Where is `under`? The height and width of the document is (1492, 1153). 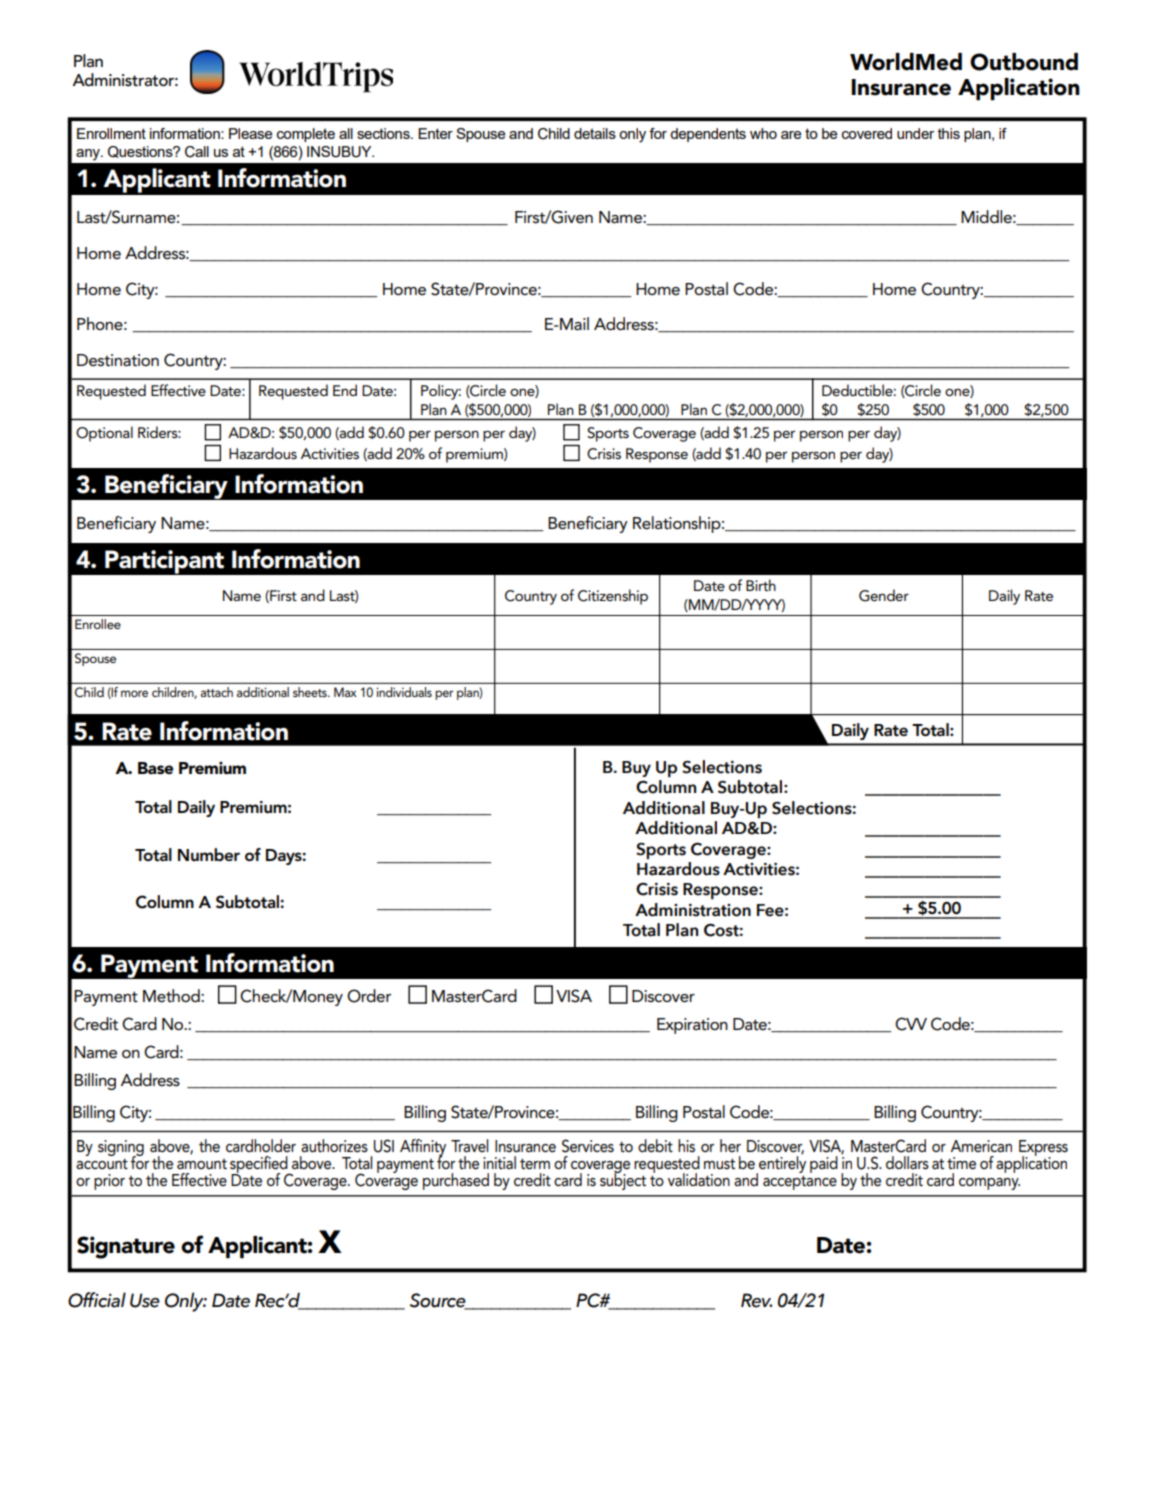
under is located at coordinates (915, 133).
